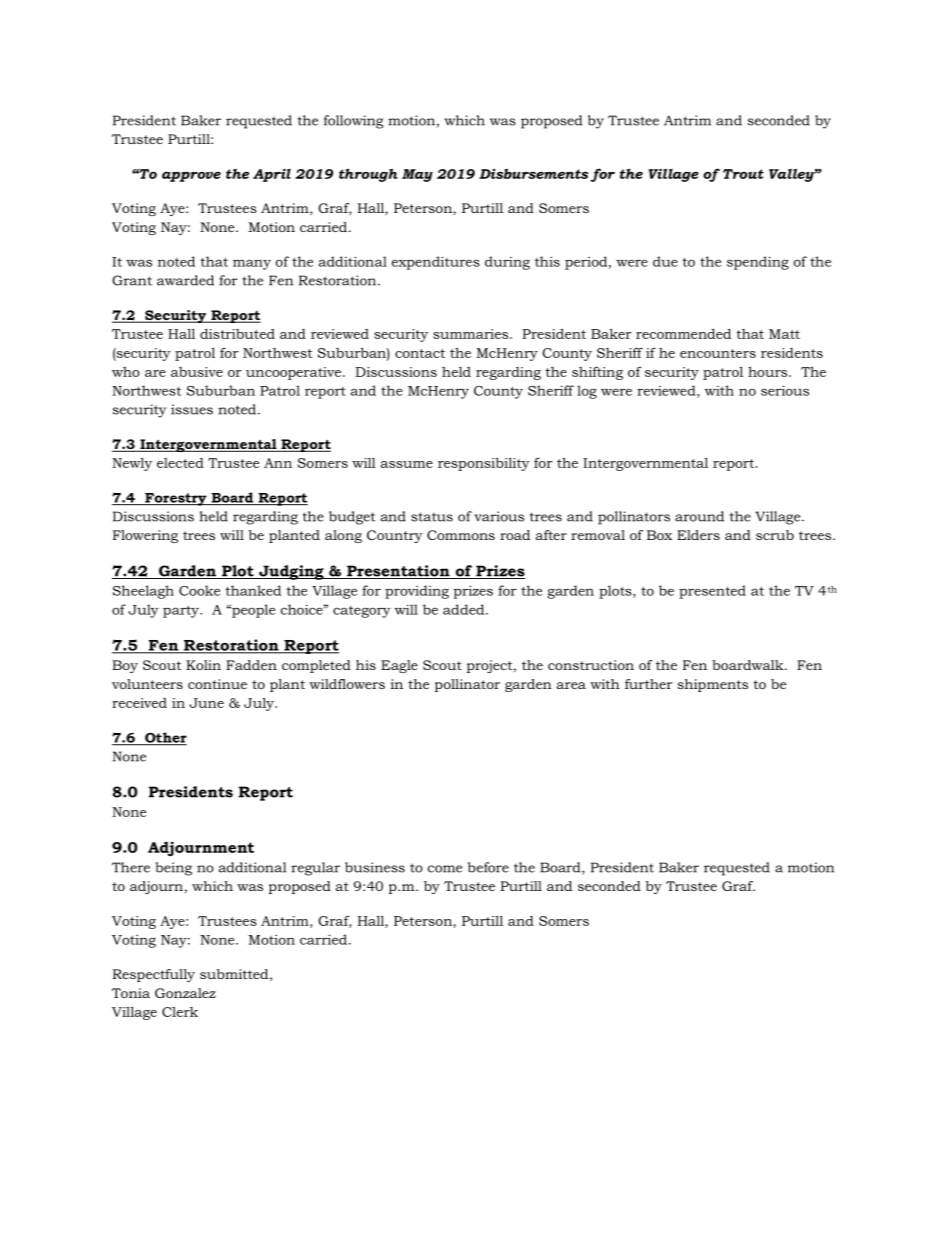  Describe the element at coordinates (420, 353) in the screenshot. I see `contact` at that location.
